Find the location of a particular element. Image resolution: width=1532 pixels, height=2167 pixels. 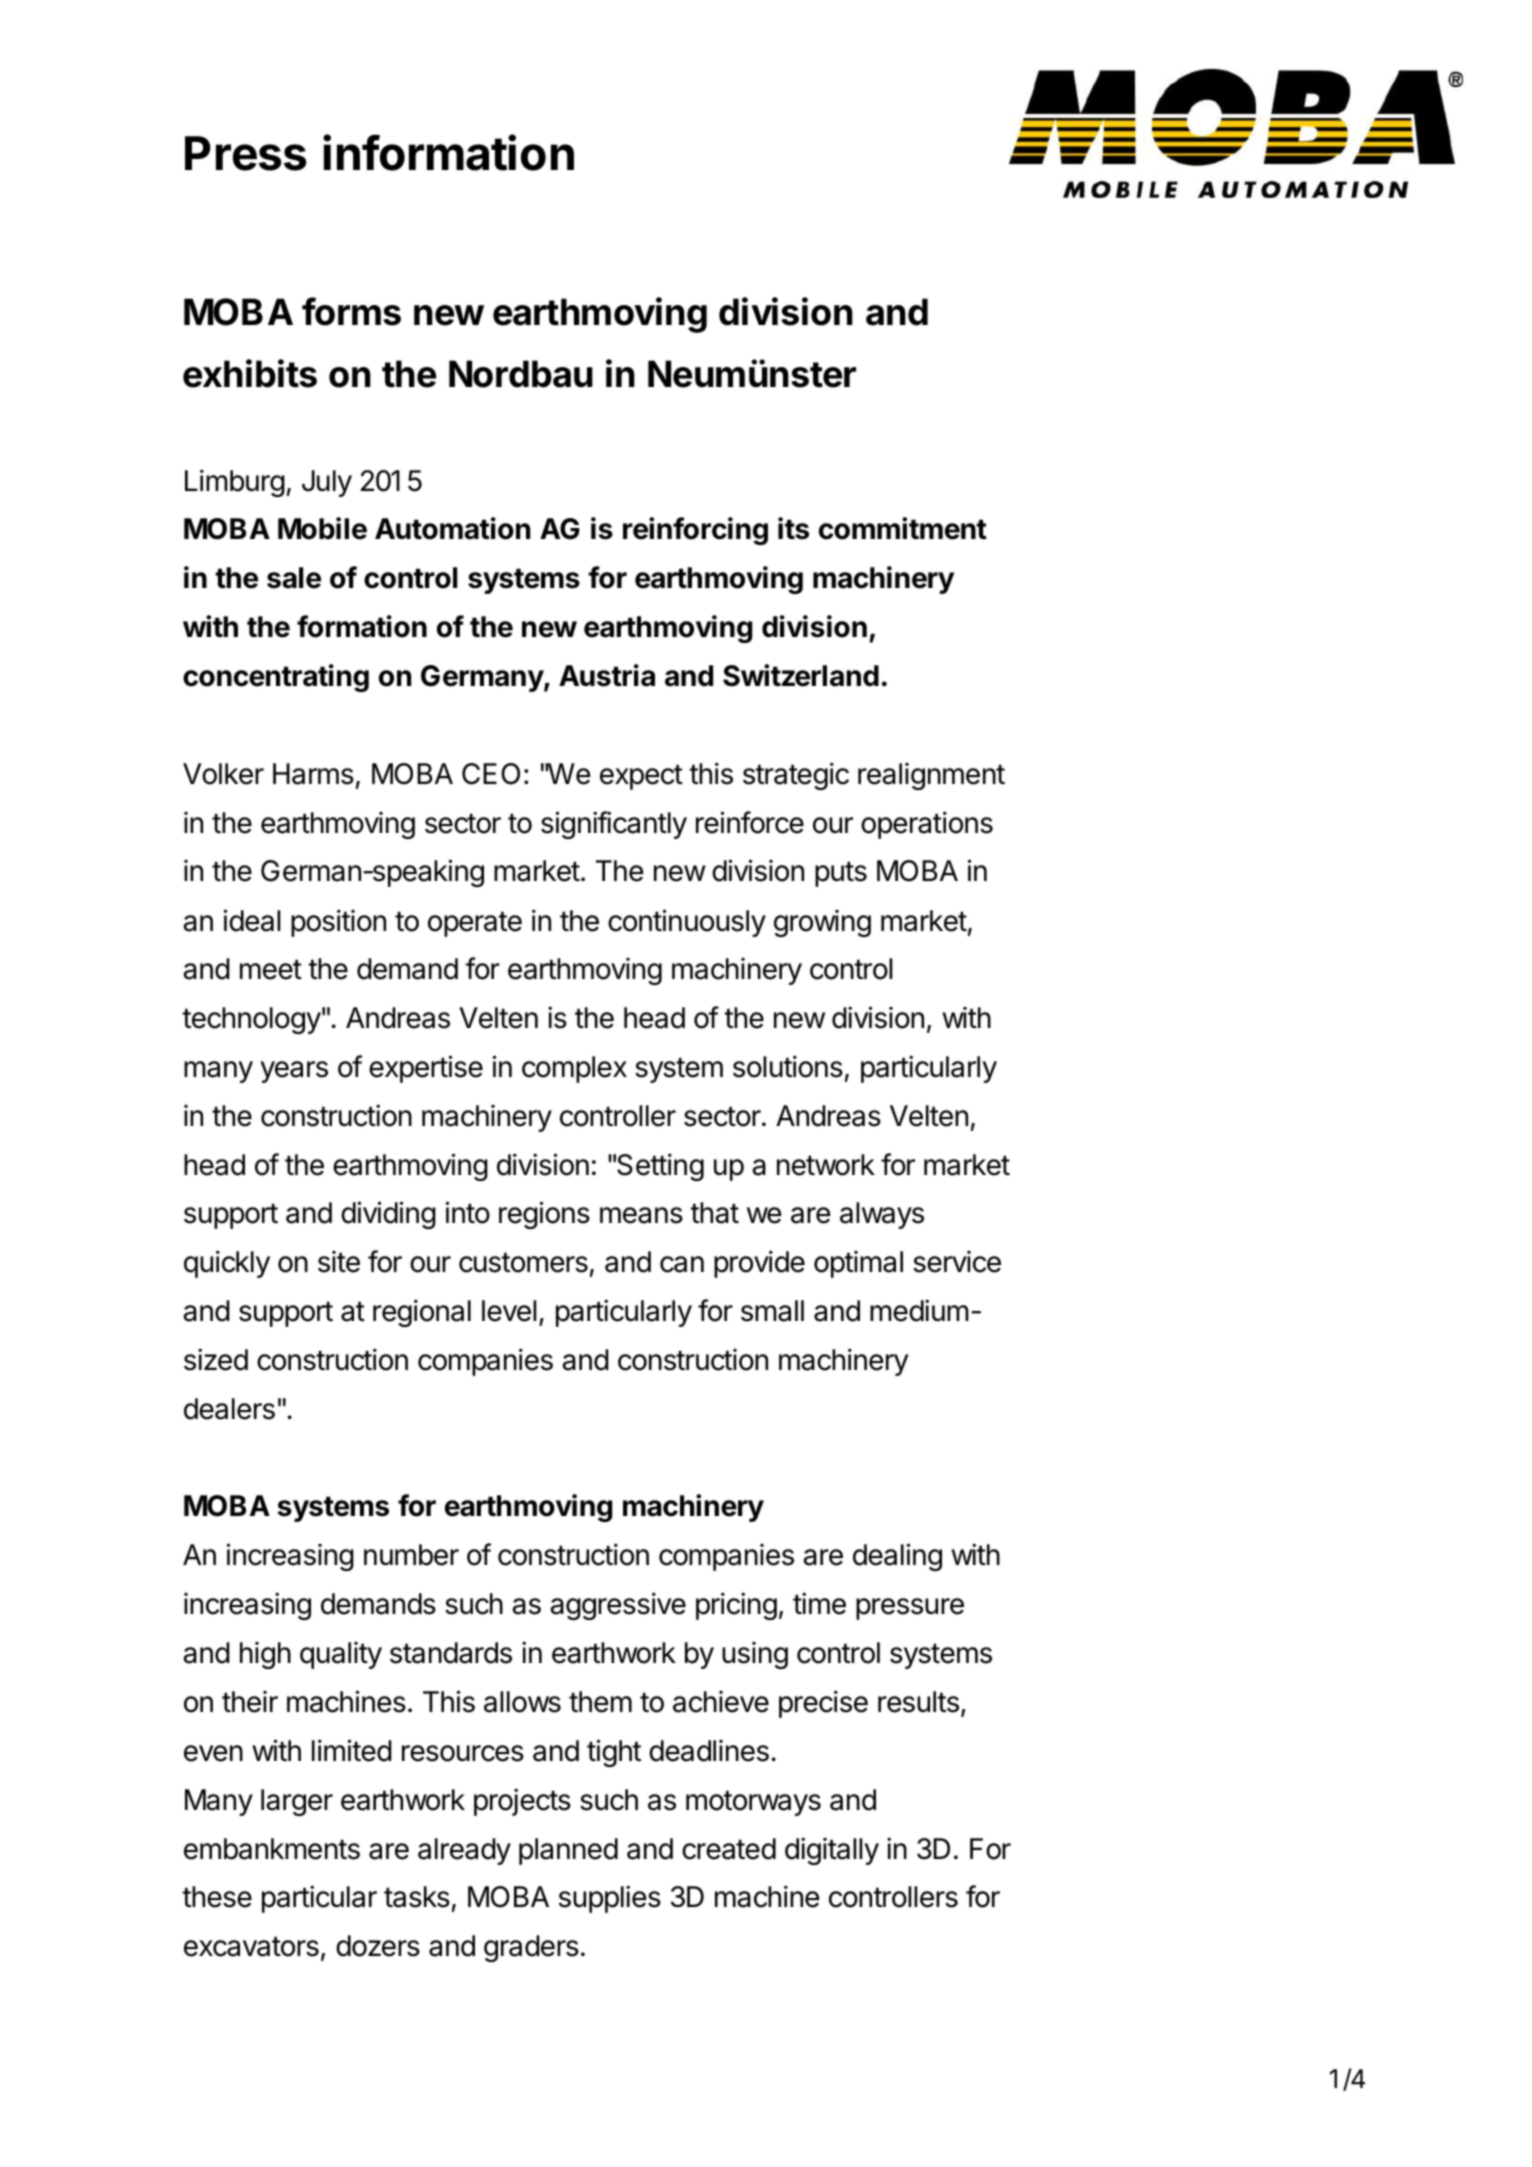

embankments is located at coordinates (272, 1849).
